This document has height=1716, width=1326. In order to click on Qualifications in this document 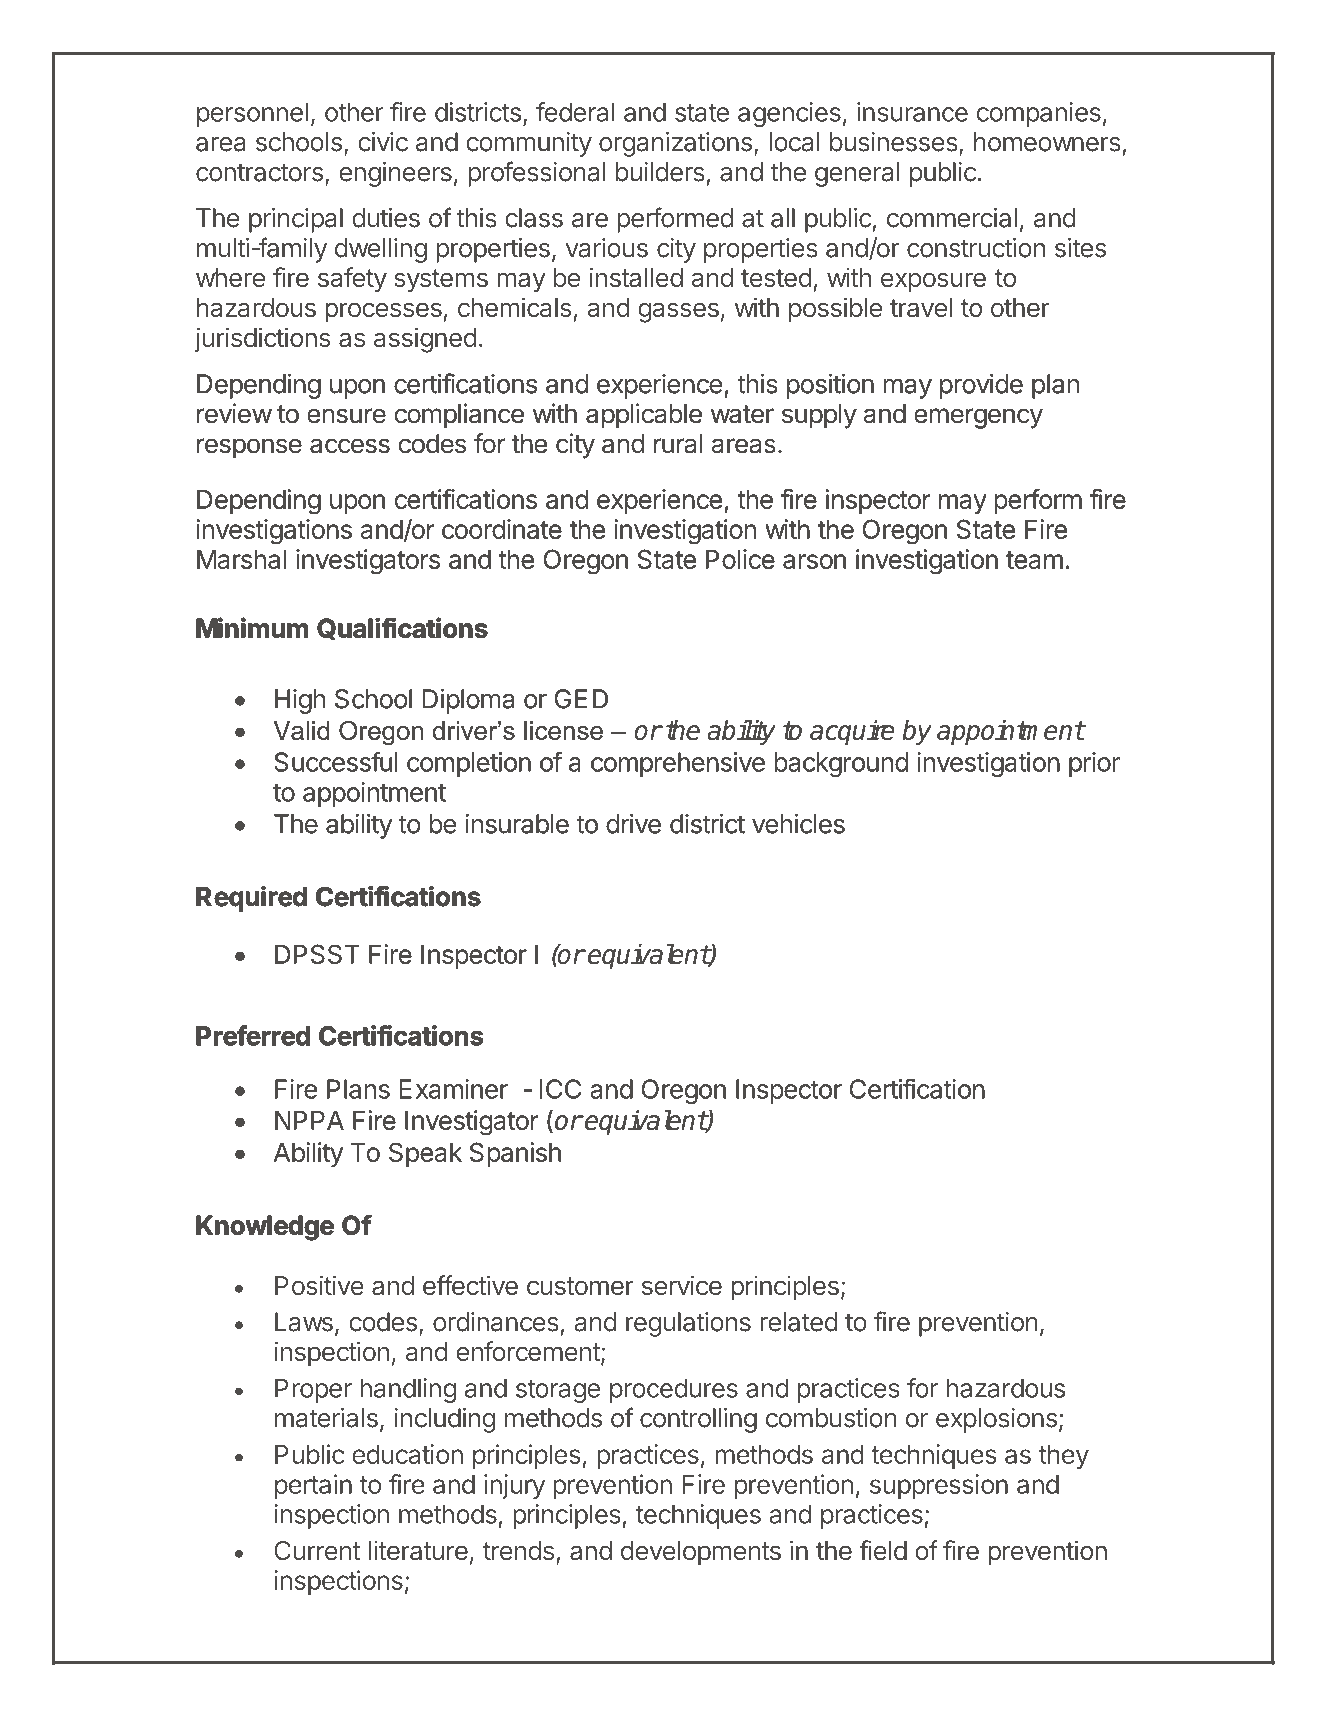, I will do `click(402, 629)`.
